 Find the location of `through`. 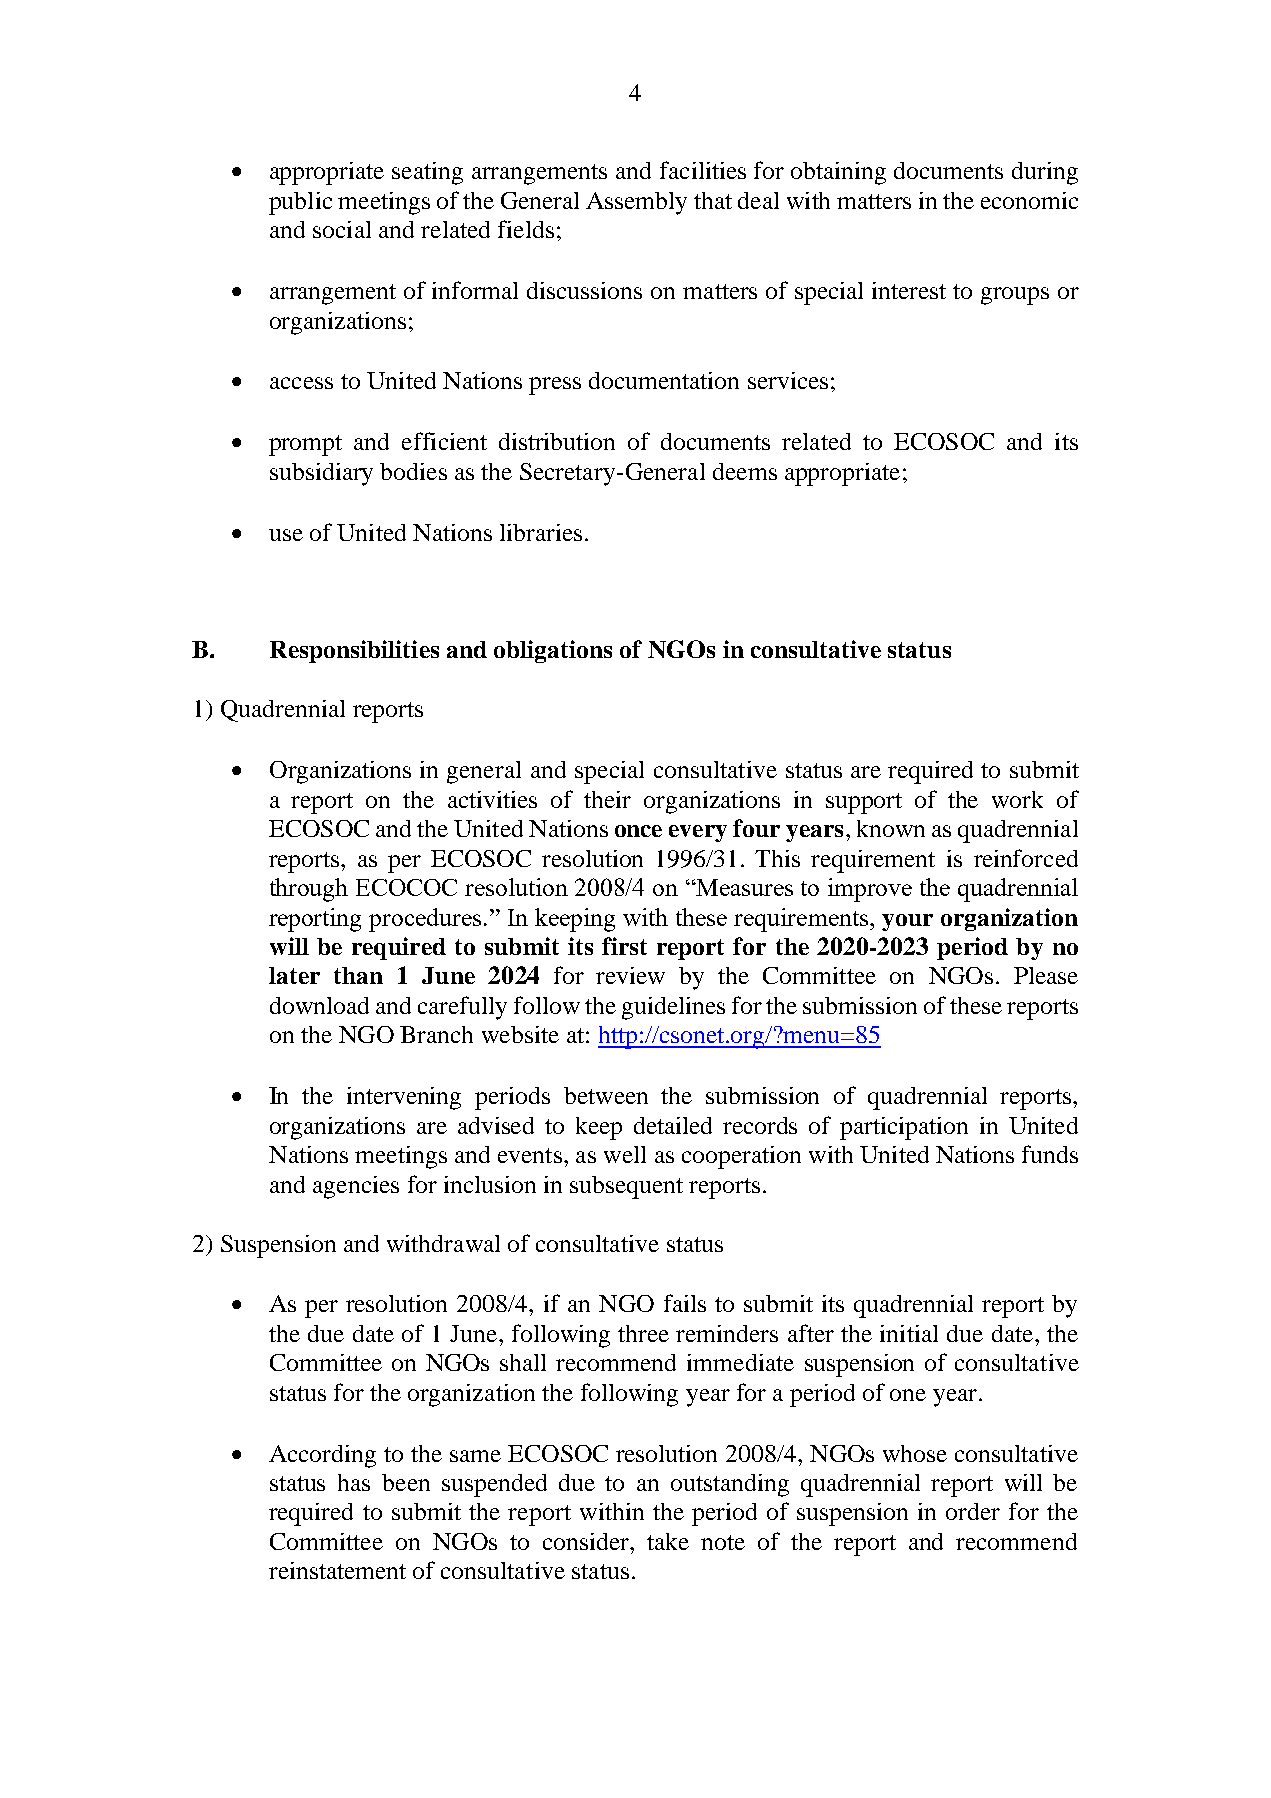

through is located at coordinates (309, 890).
